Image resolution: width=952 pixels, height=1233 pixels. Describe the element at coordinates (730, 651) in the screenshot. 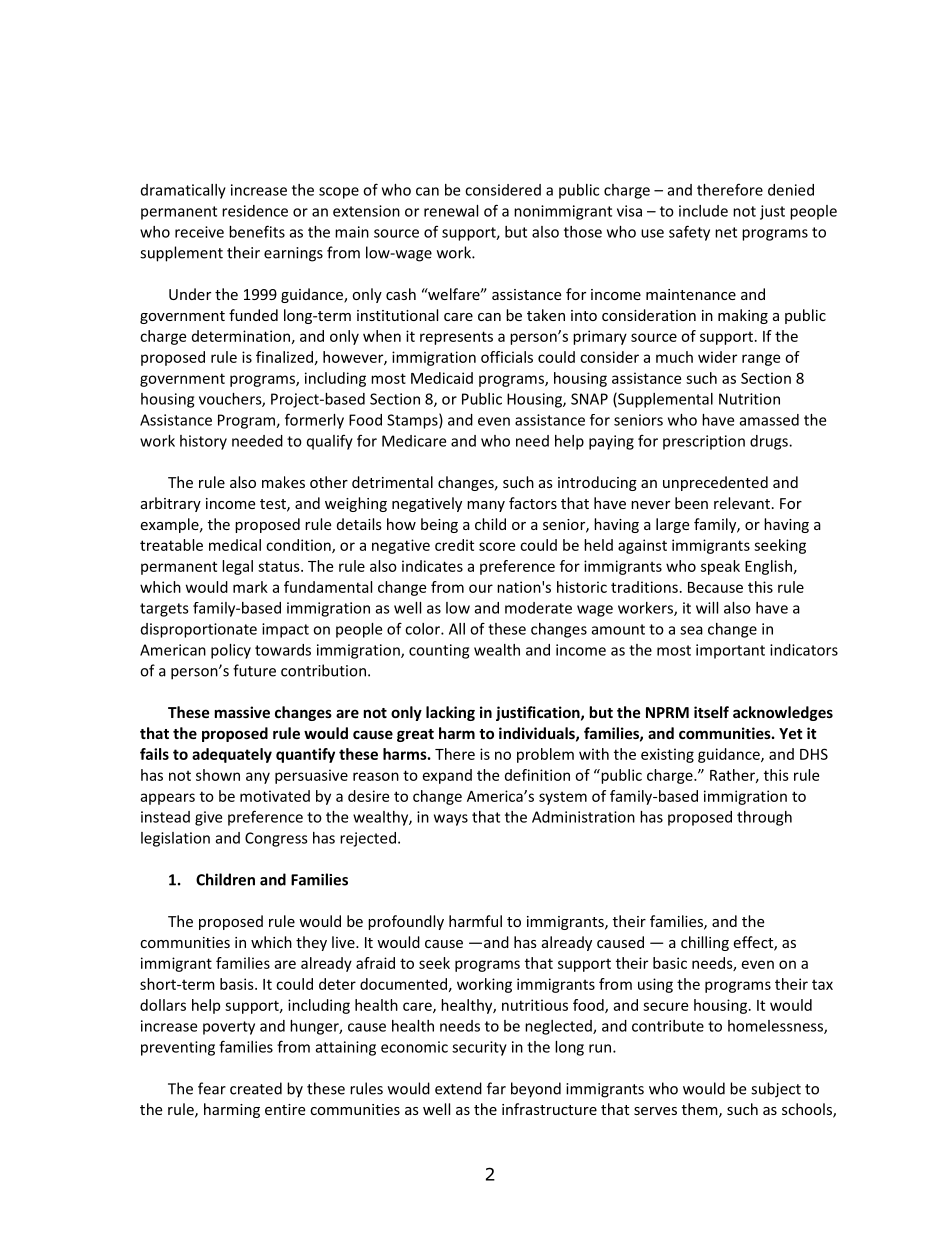

I see `important` at that location.
